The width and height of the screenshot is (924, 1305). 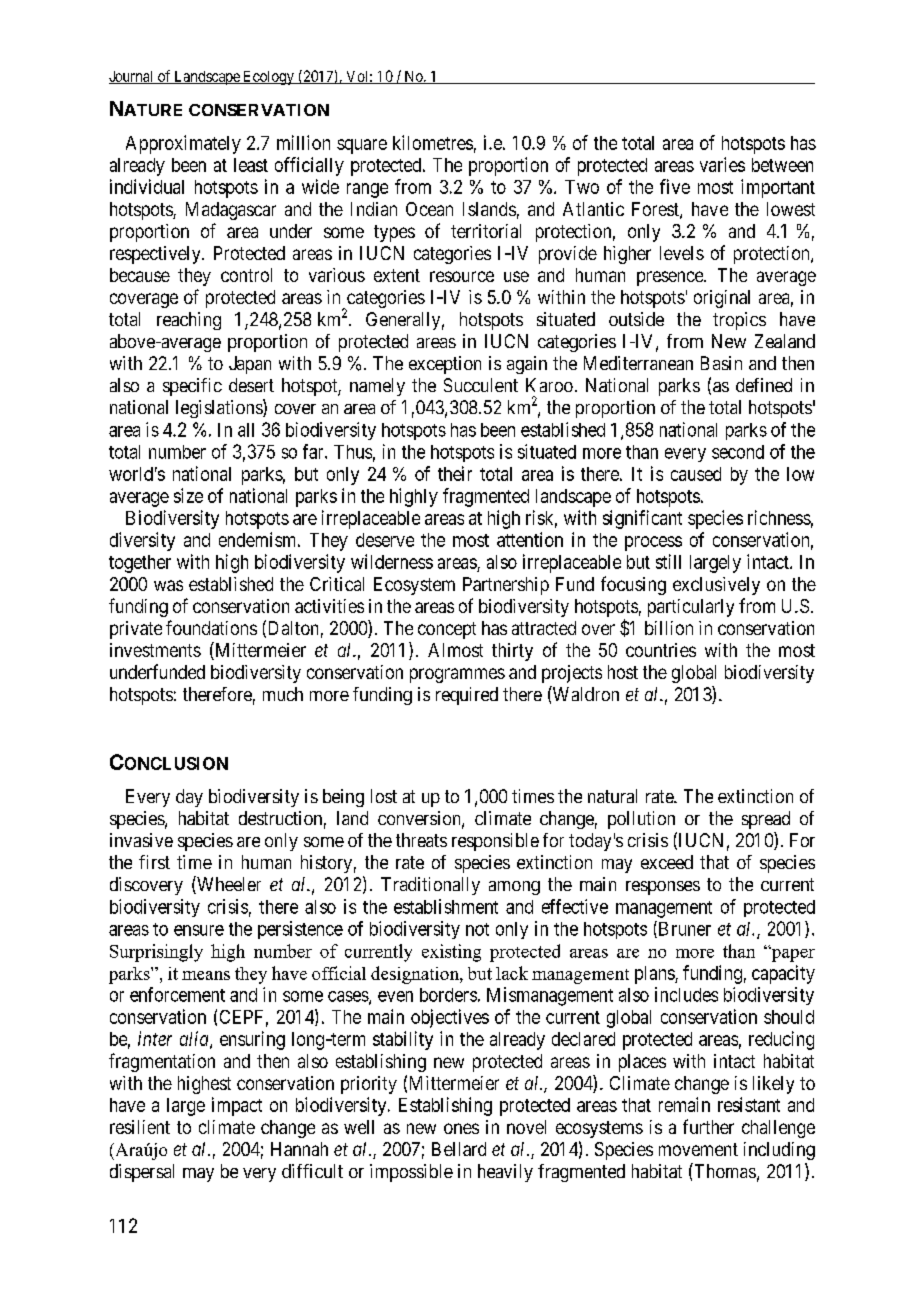 I want to click on varies, so click(x=722, y=164).
